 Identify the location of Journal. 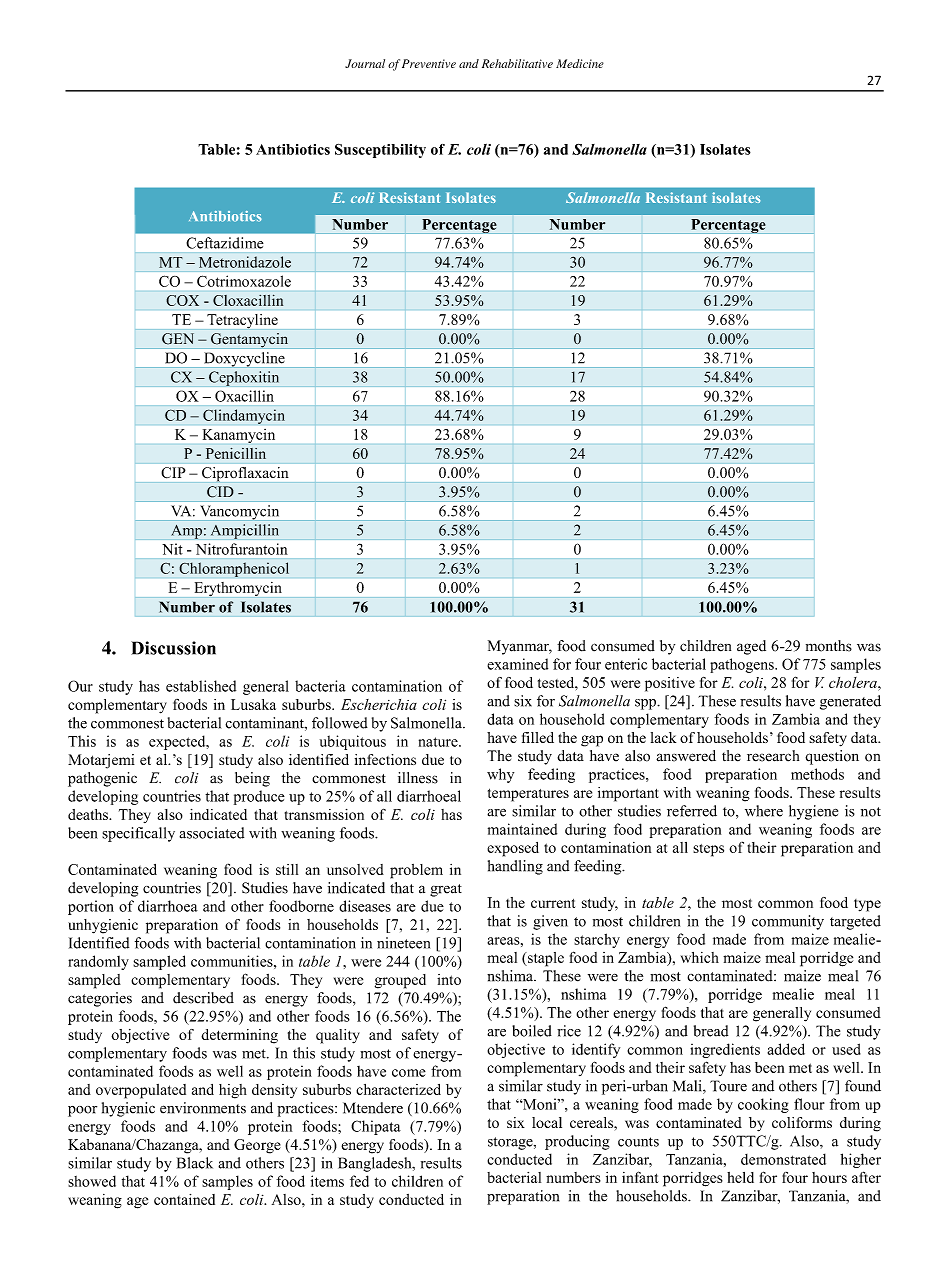
(365, 63).
